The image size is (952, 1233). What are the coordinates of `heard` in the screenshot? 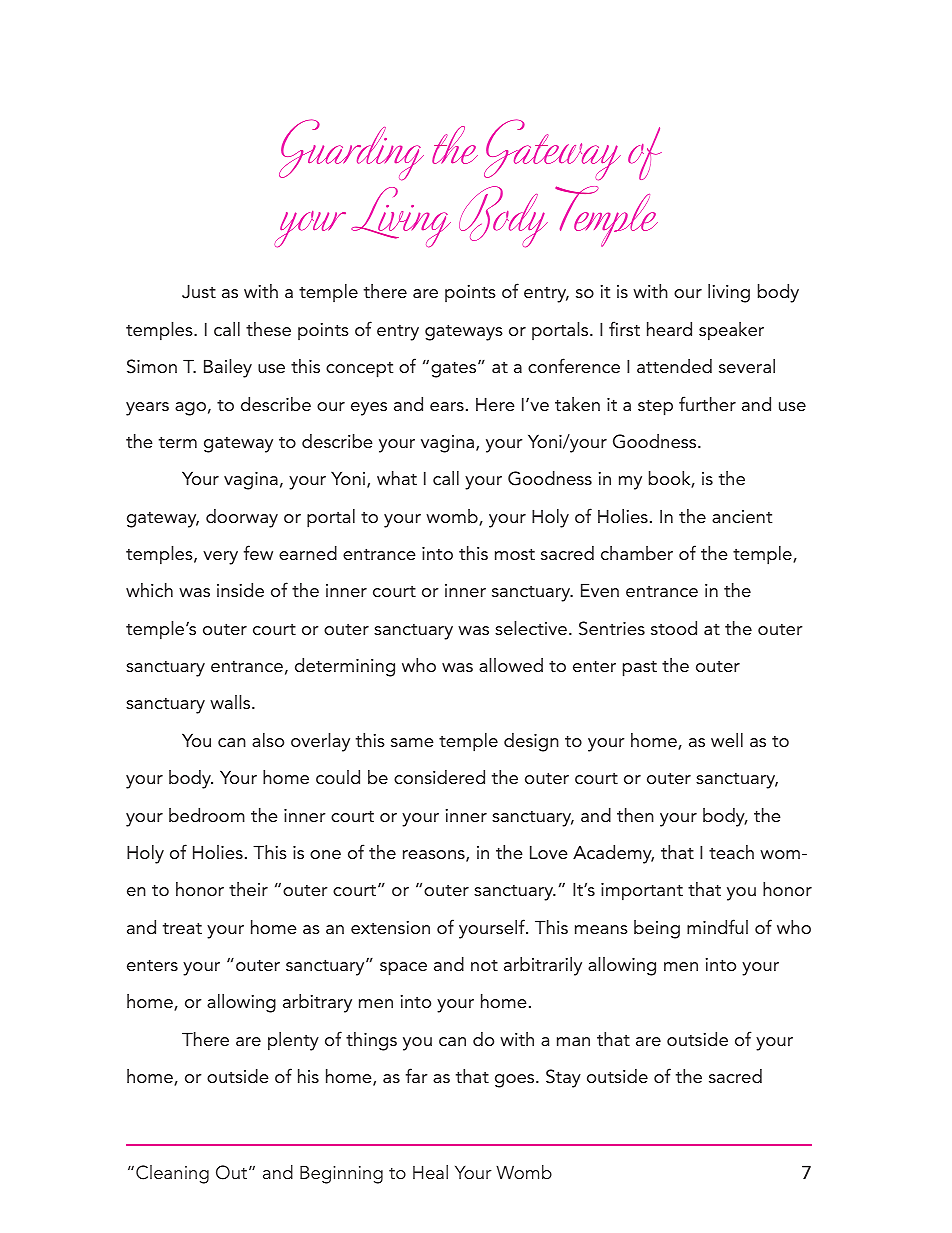 It's located at (669, 329).
